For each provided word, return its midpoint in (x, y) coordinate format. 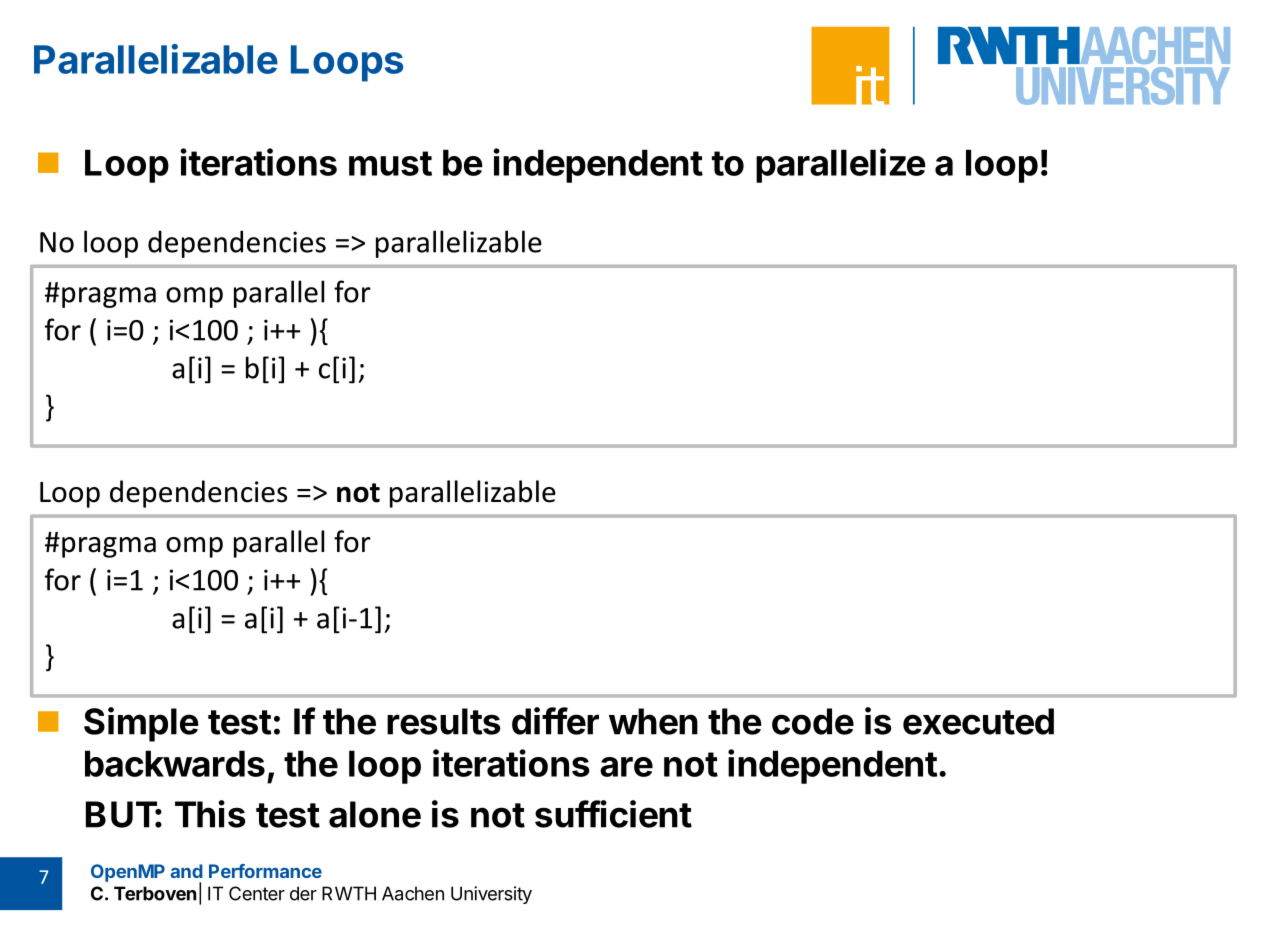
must (390, 163)
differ (555, 721)
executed (978, 721)
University (491, 895)
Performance (265, 871)
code (813, 721)
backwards (175, 763)
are (626, 767)
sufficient (613, 814)
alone (375, 814)
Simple (141, 724)
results (444, 721)
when (653, 721)
